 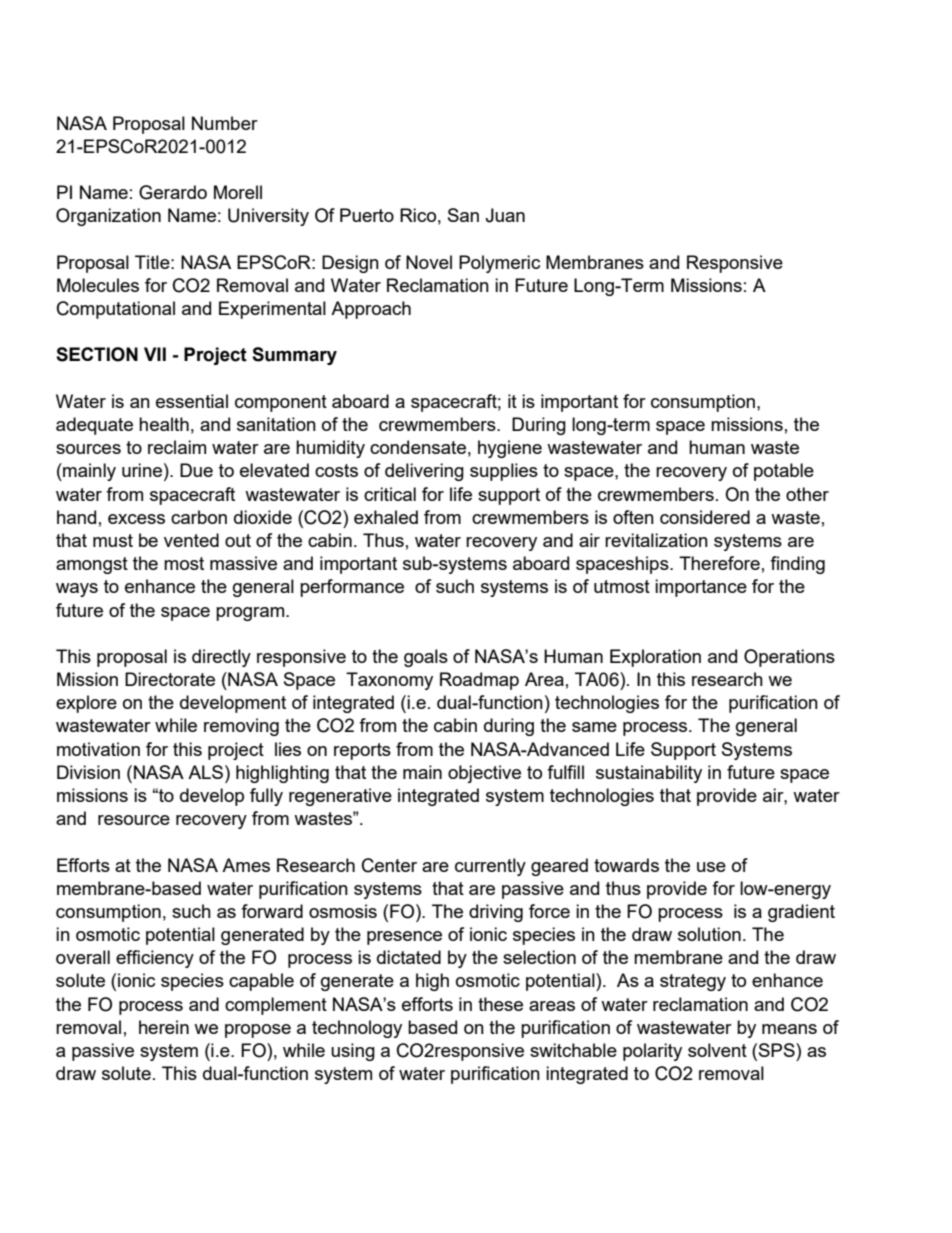 I want to click on Polymeric, so click(x=499, y=264).
